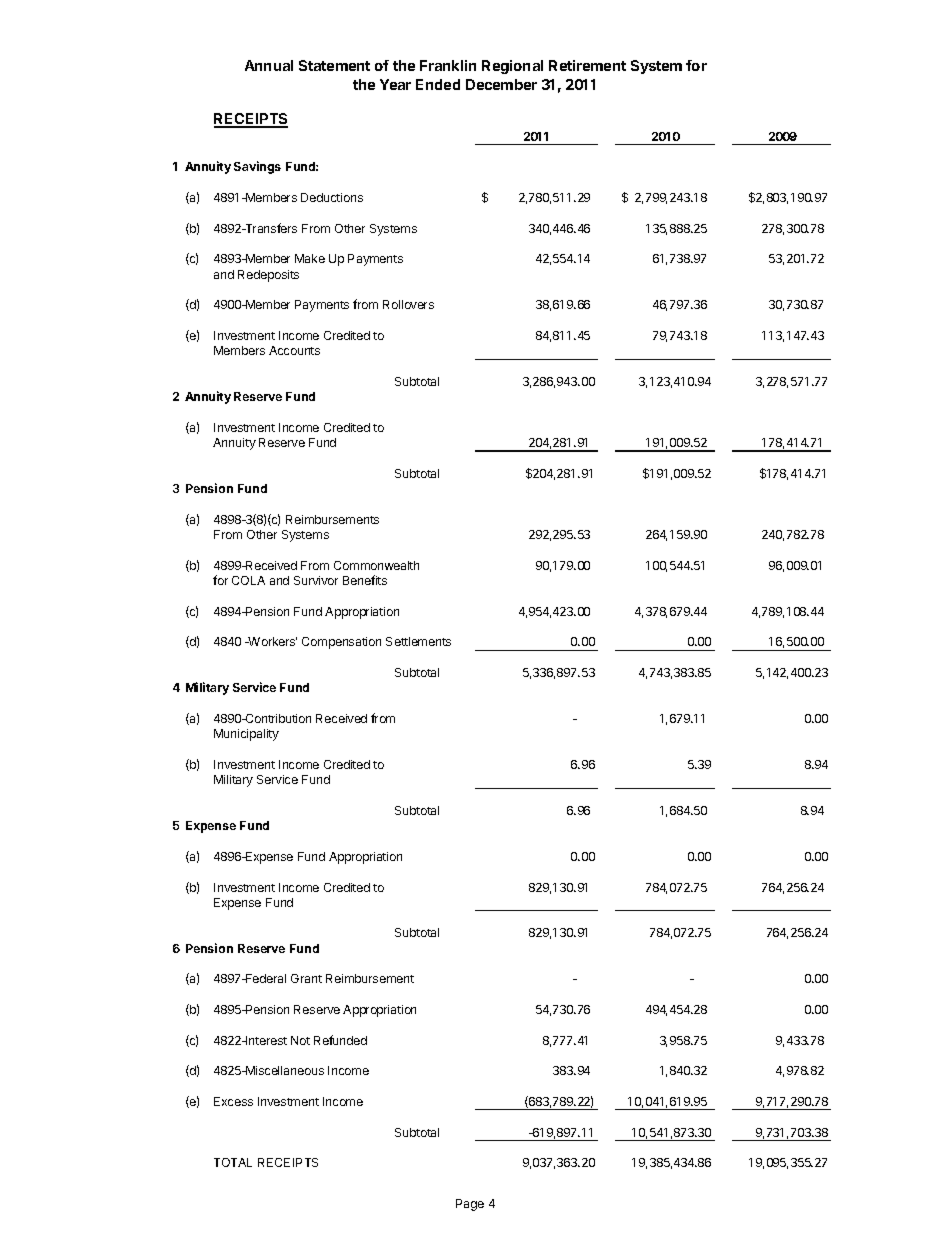  Describe the element at coordinates (341, 643) in the screenshot. I see `Compensation` at that location.
